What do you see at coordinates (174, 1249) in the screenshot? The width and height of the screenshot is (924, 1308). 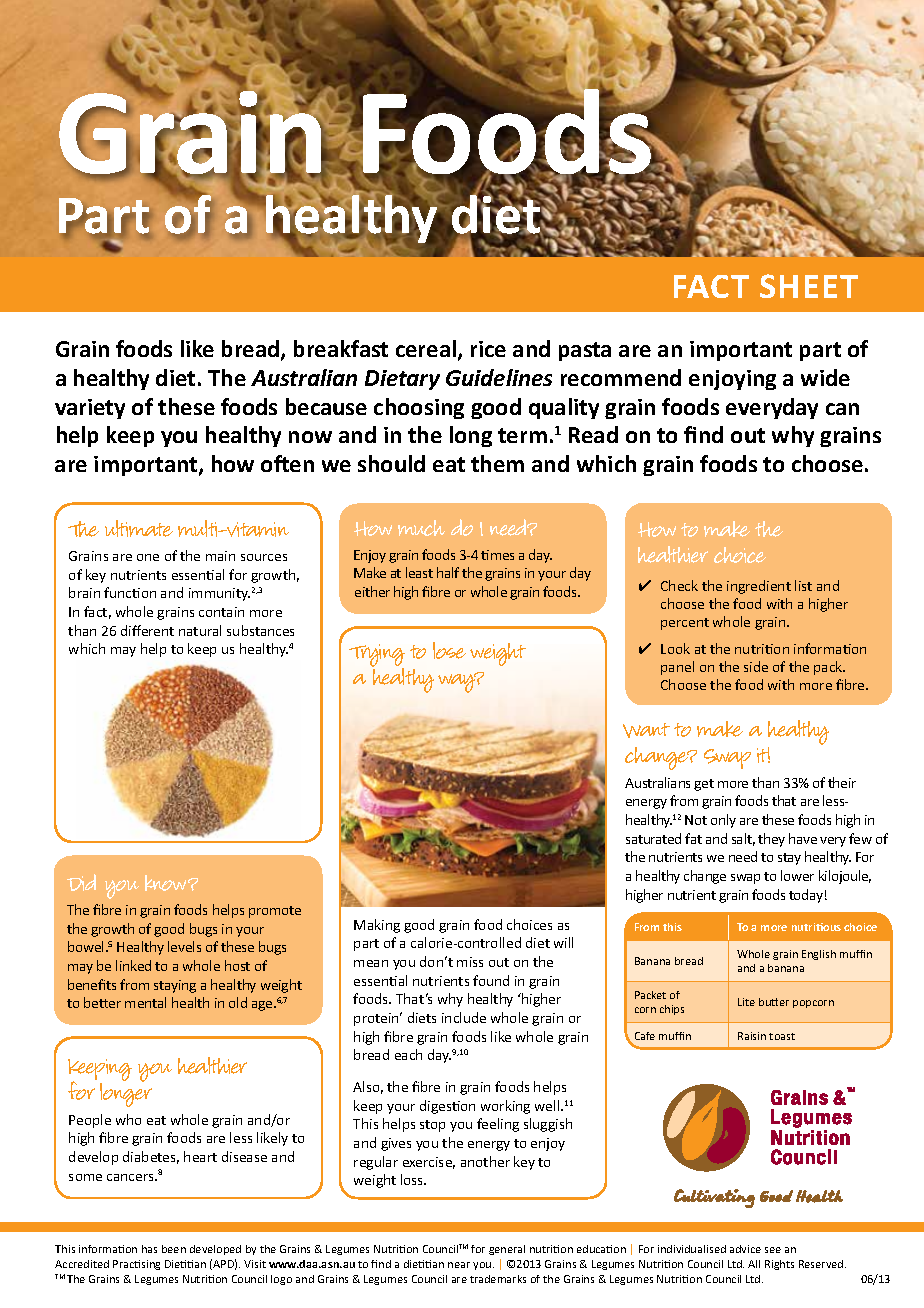 I see `been` at bounding box center [174, 1249].
